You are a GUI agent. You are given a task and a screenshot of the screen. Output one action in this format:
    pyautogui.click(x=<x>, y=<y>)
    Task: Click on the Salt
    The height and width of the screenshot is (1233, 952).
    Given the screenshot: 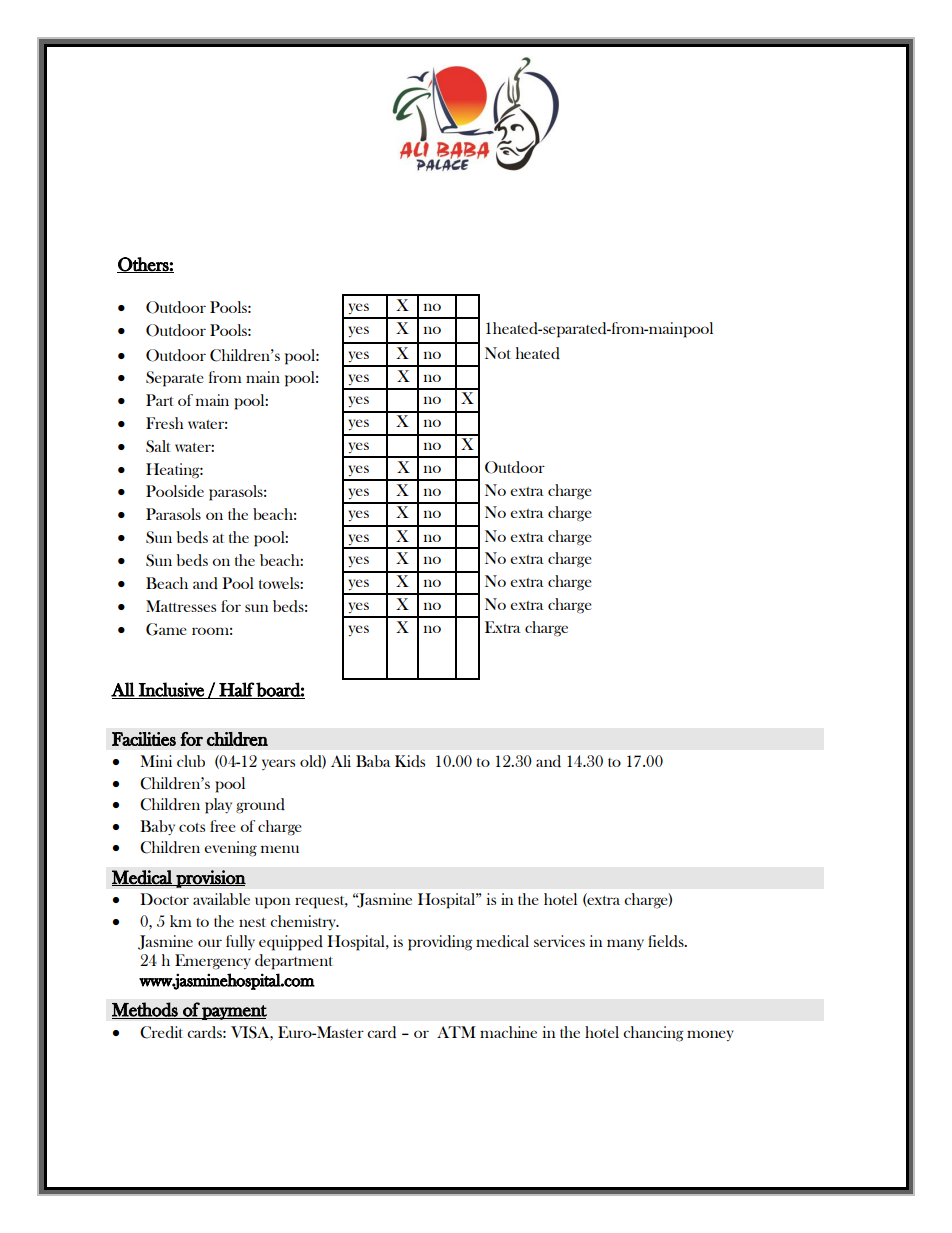 What is the action you would take?
    pyautogui.click(x=158, y=446)
